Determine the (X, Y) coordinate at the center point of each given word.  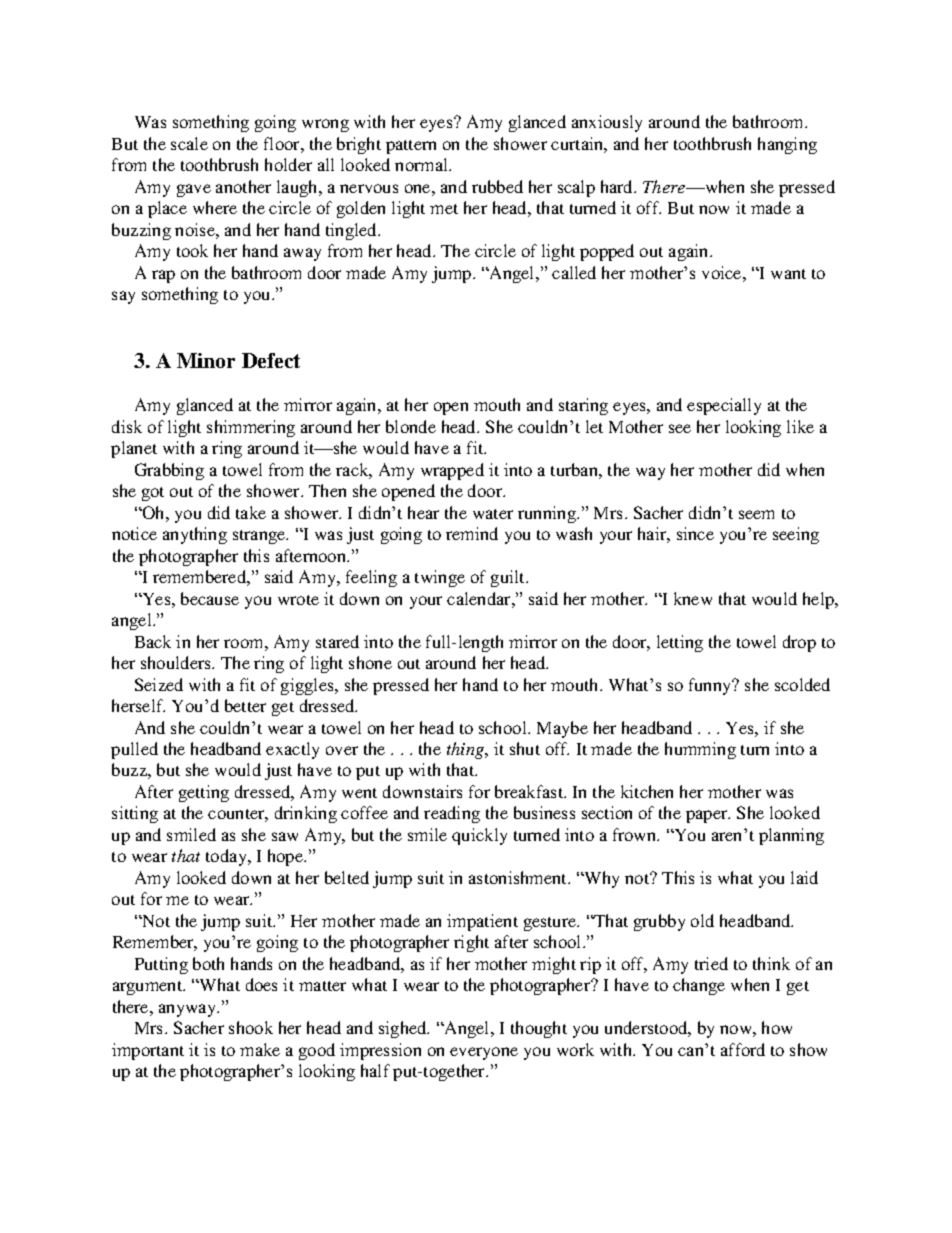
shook (251, 1027)
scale (189, 143)
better (245, 705)
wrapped (452, 471)
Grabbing (169, 471)
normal (423, 164)
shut (525, 748)
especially (724, 406)
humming (700, 750)
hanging (787, 145)
